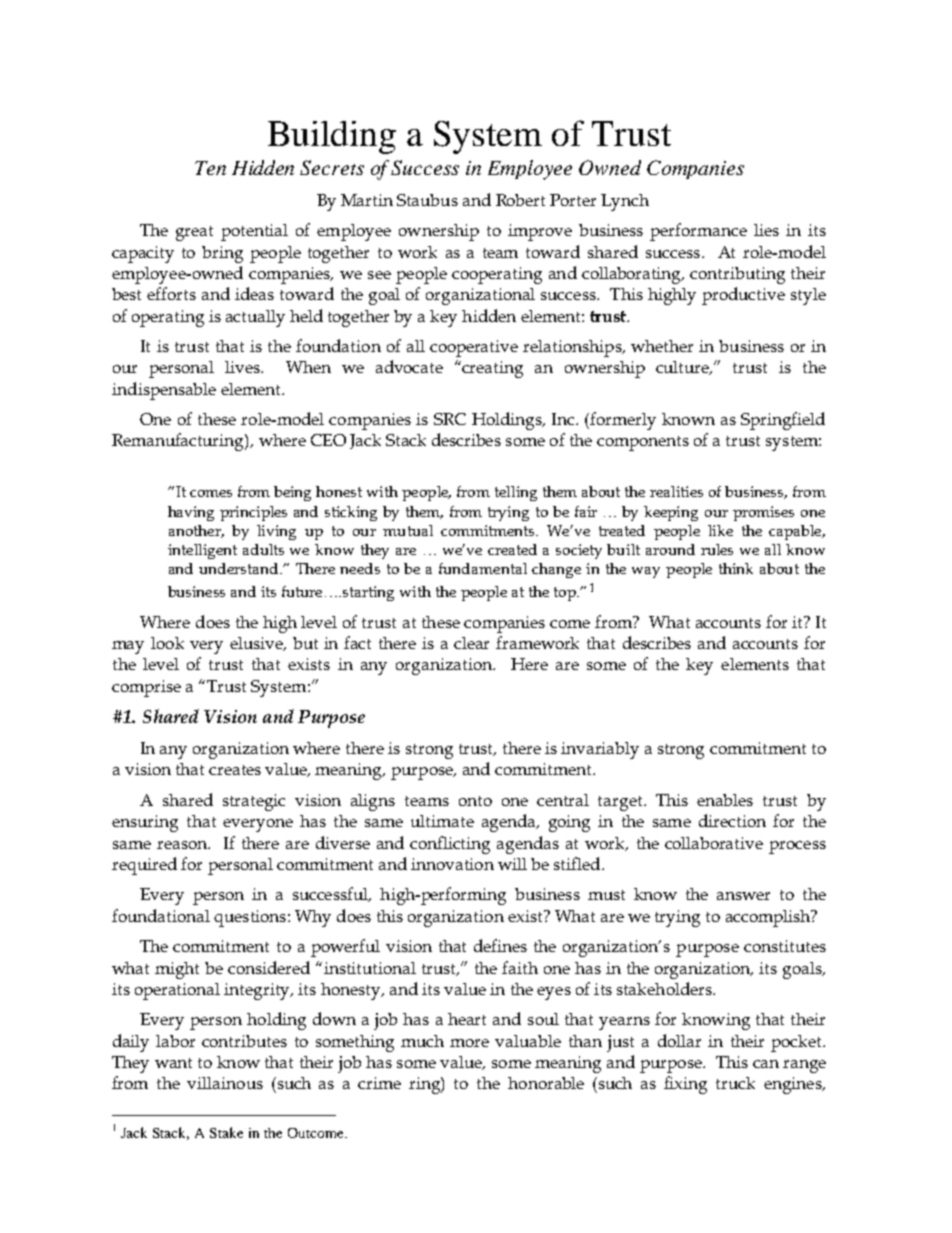 The width and height of the screenshot is (952, 1233). What do you see at coordinates (698, 232) in the screenshot?
I see `performance` at bounding box center [698, 232].
